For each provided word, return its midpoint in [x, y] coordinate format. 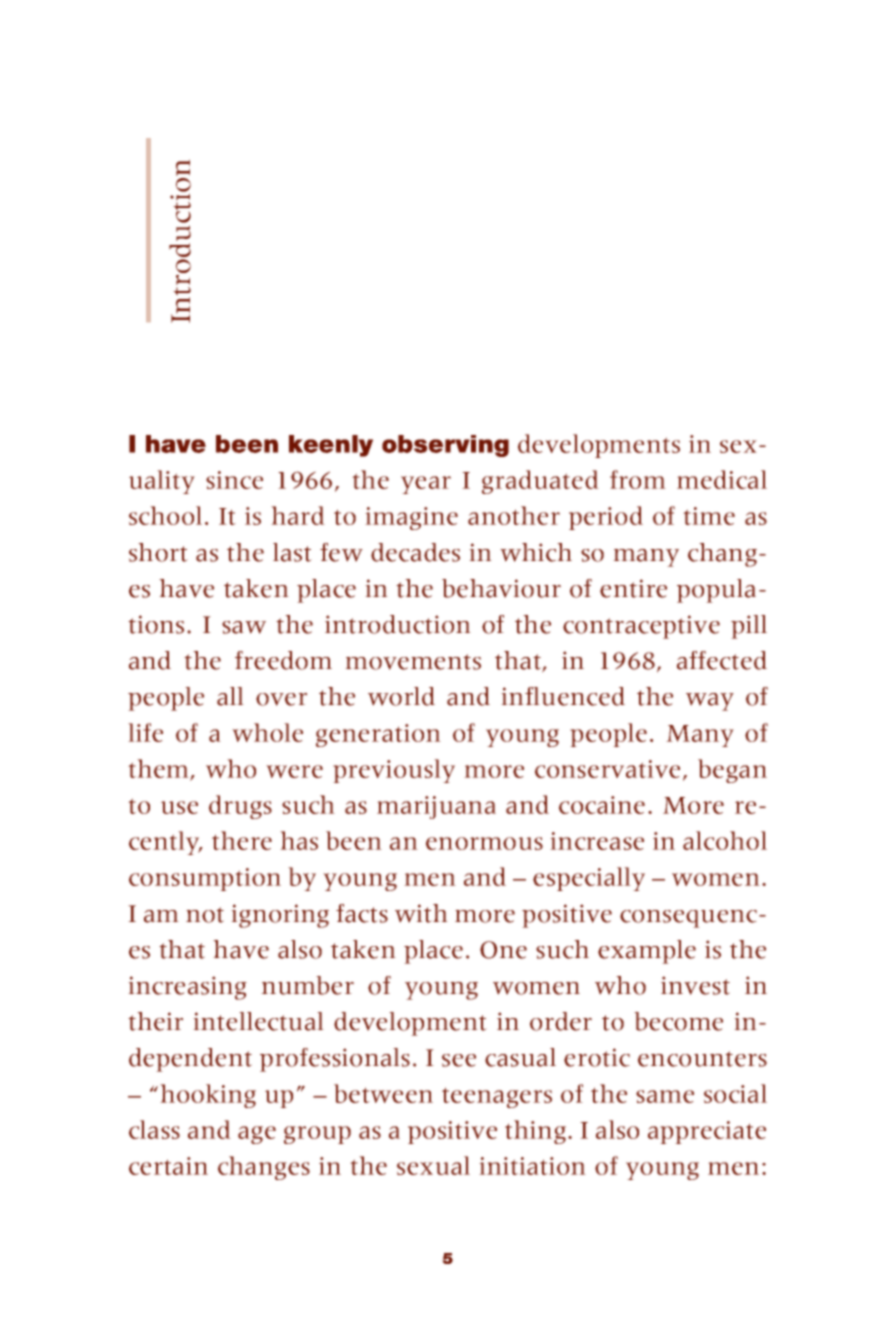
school [165, 515]
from [638, 479]
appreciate [707, 1132]
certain [168, 1166]
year [426, 485]
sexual [433, 1165]
